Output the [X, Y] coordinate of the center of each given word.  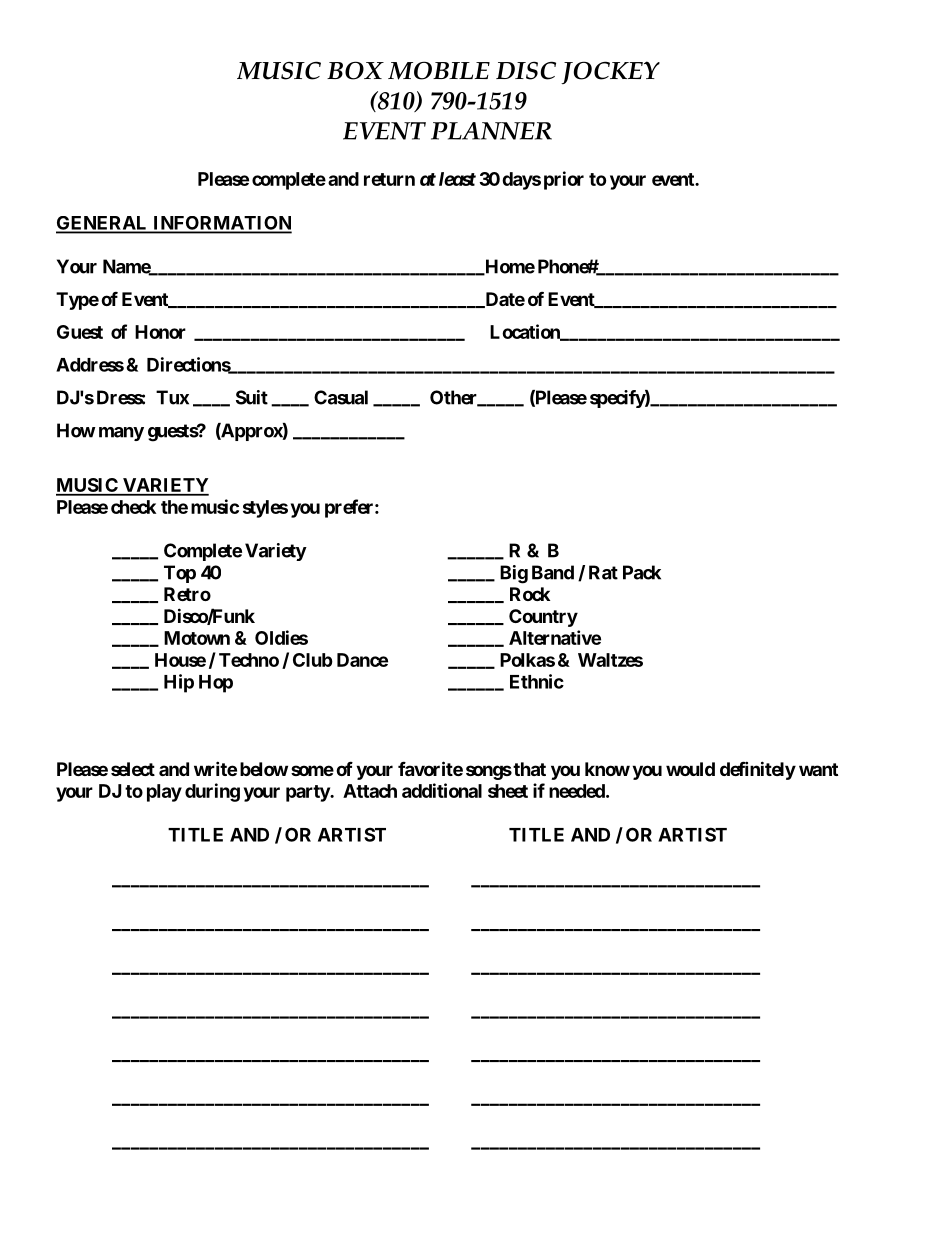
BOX [355, 70]
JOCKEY [610, 72]
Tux [172, 397]
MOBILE [439, 70]
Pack [642, 572]
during [212, 792]
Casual [341, 397]
